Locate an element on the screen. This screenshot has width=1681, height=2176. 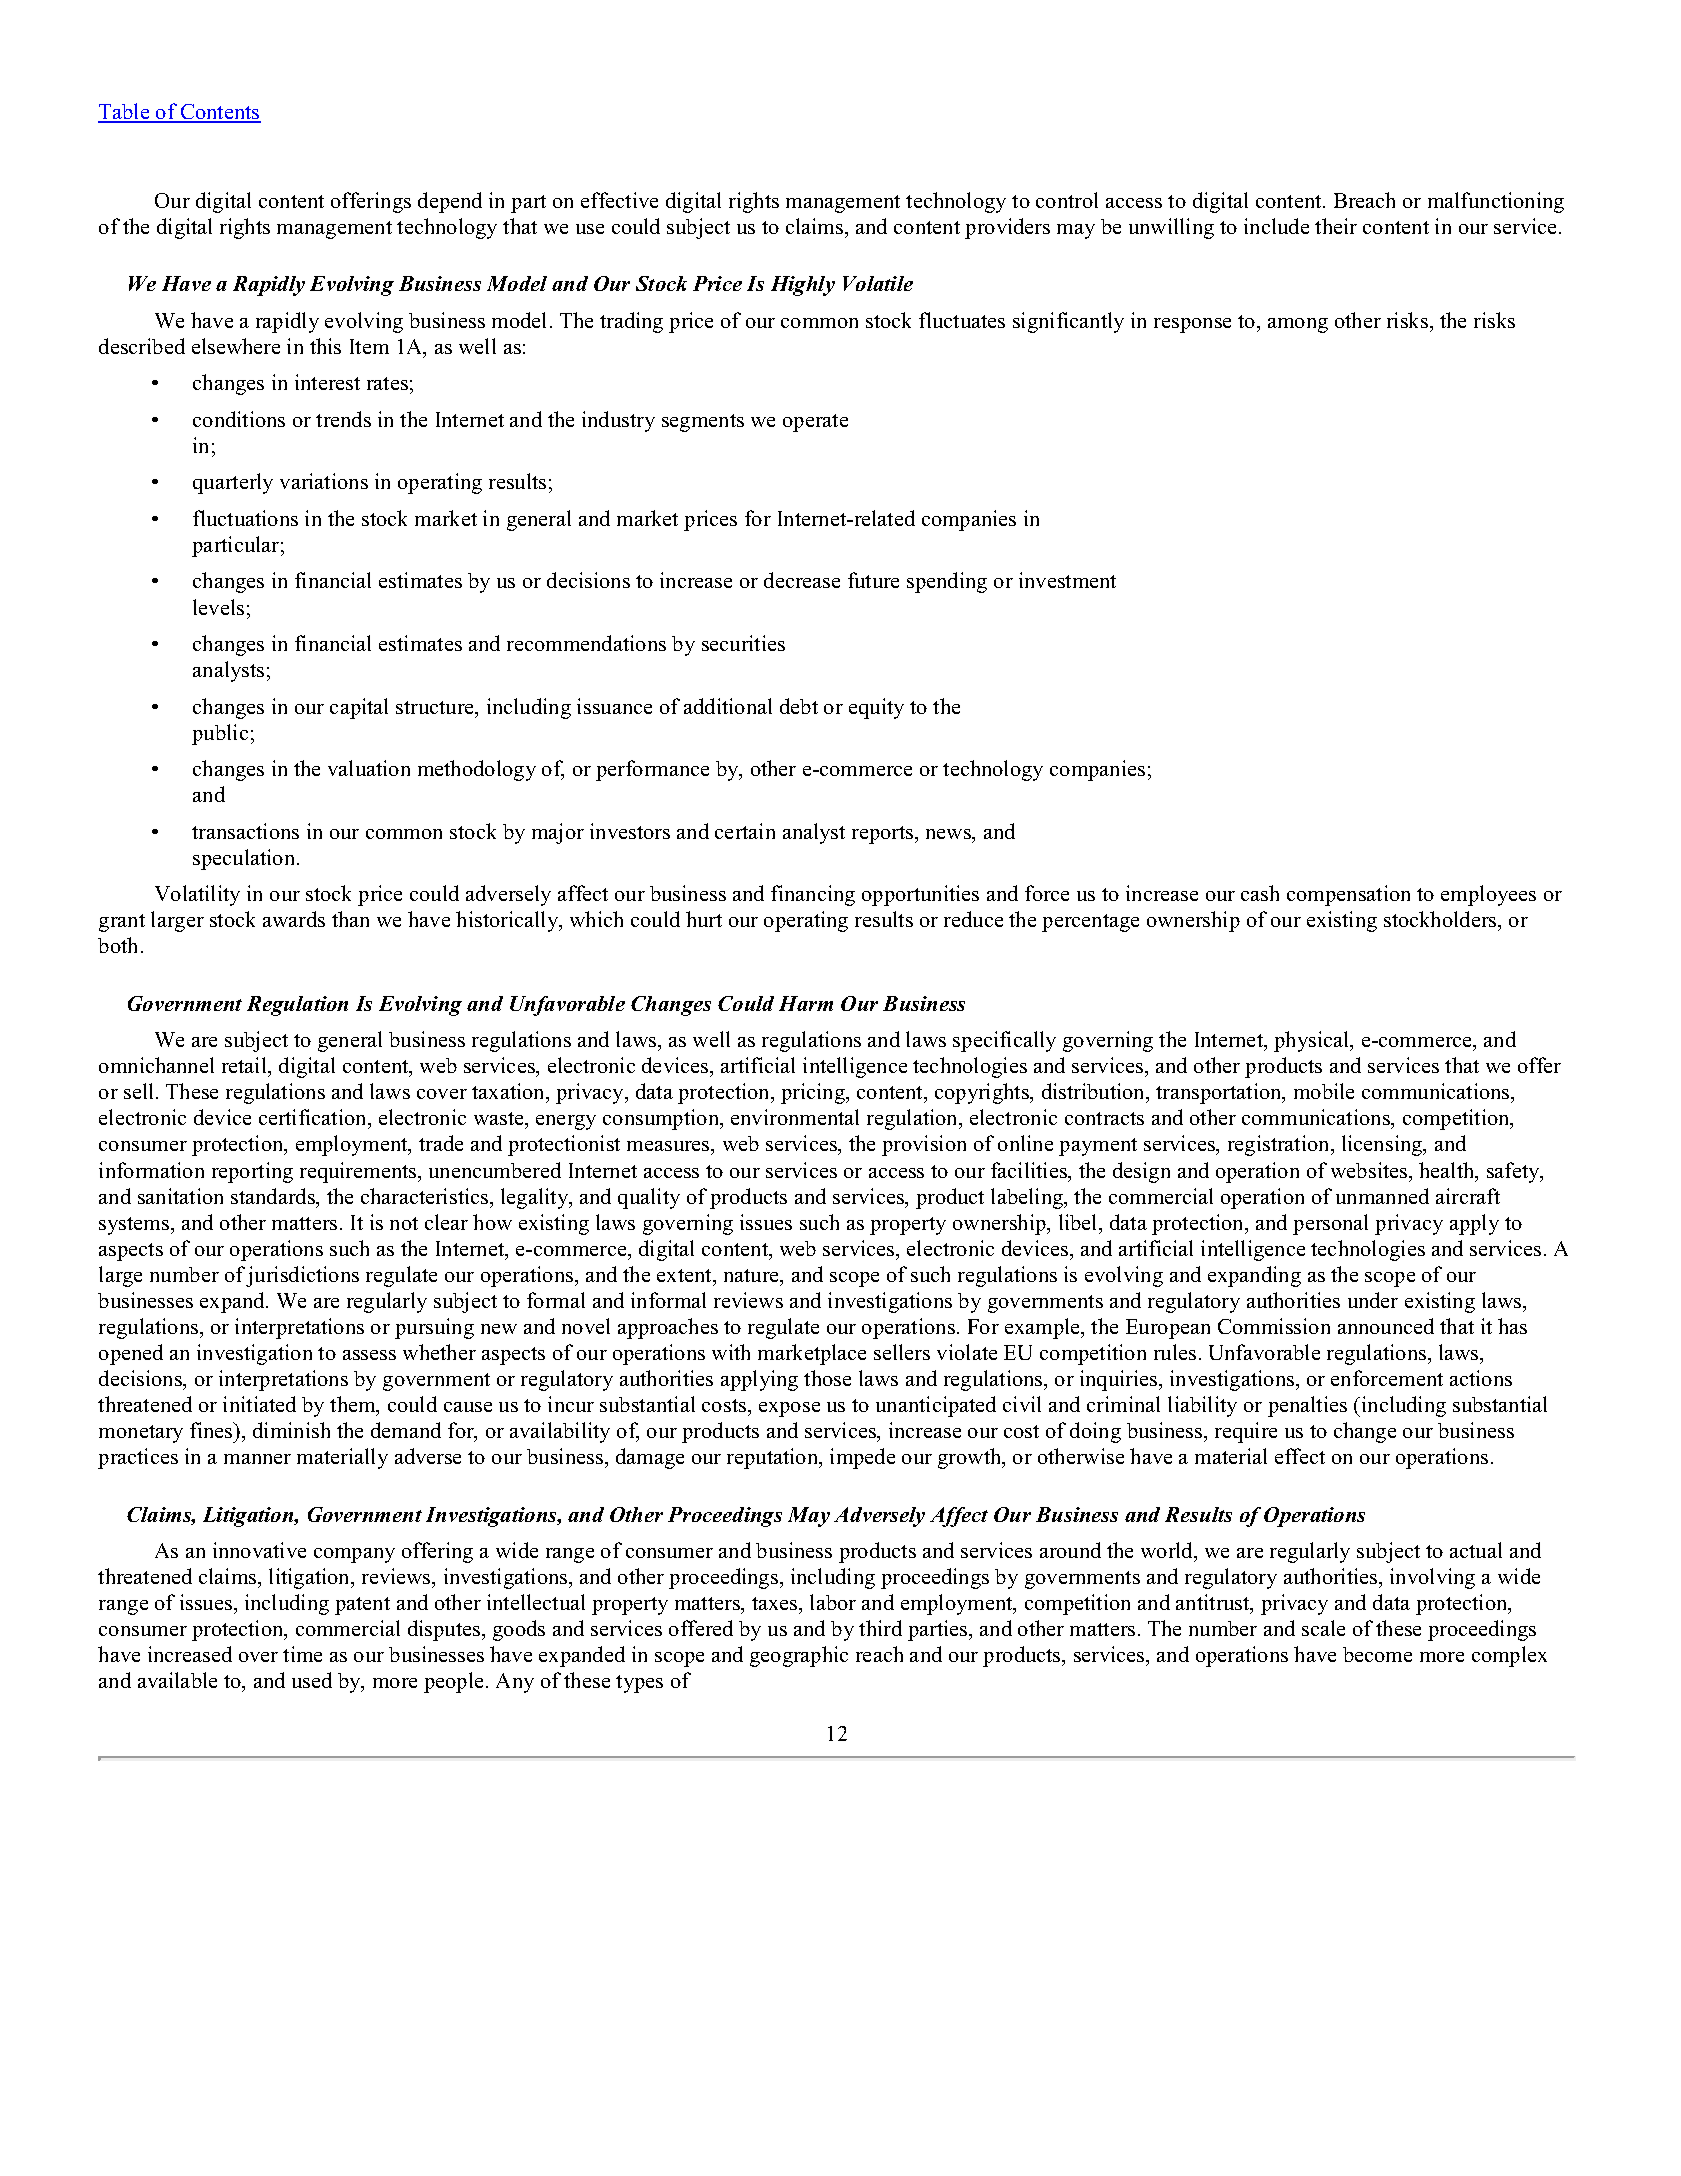
with is located at coordinates (731, 1352).
